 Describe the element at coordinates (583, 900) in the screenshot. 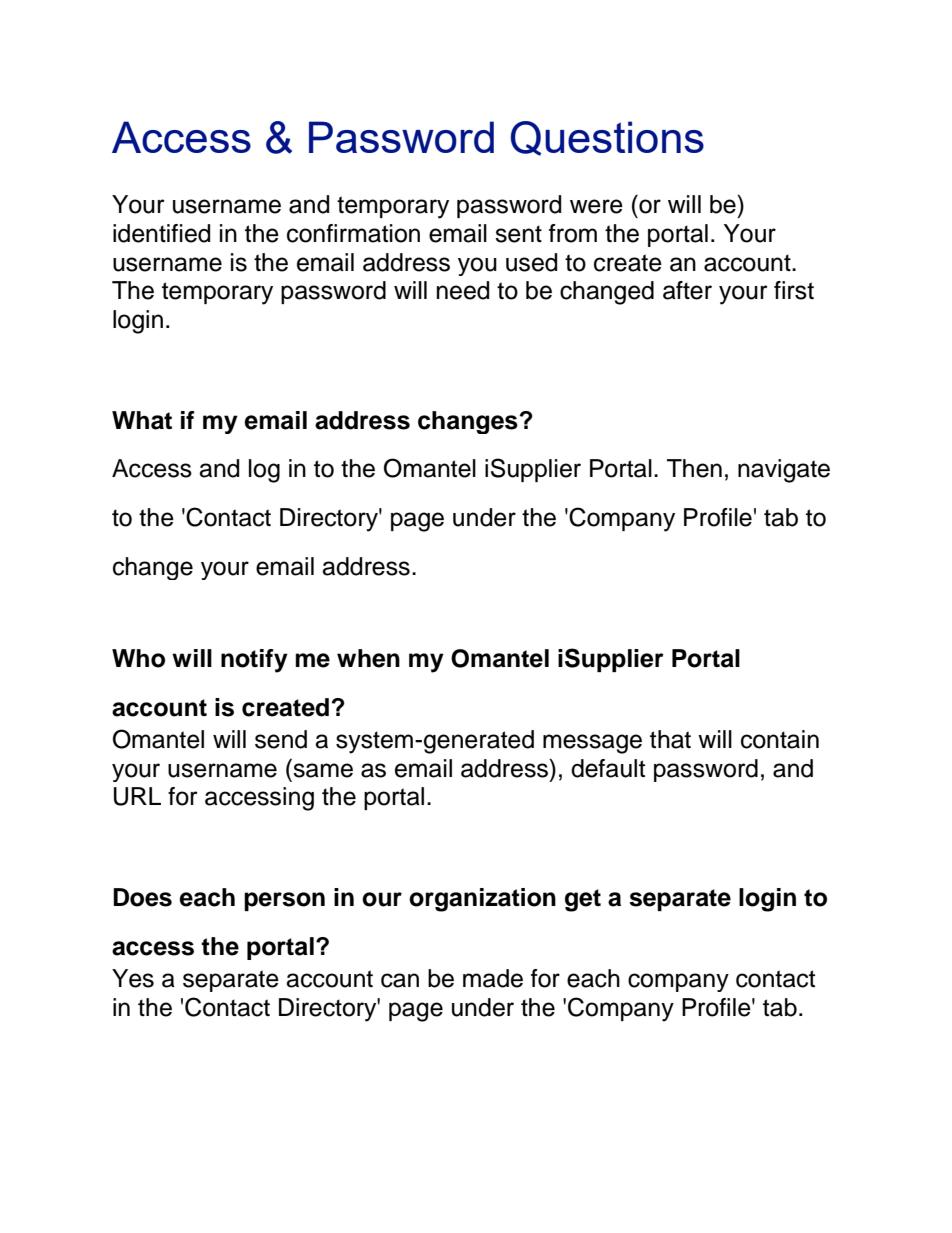

I see `get` at that location.
